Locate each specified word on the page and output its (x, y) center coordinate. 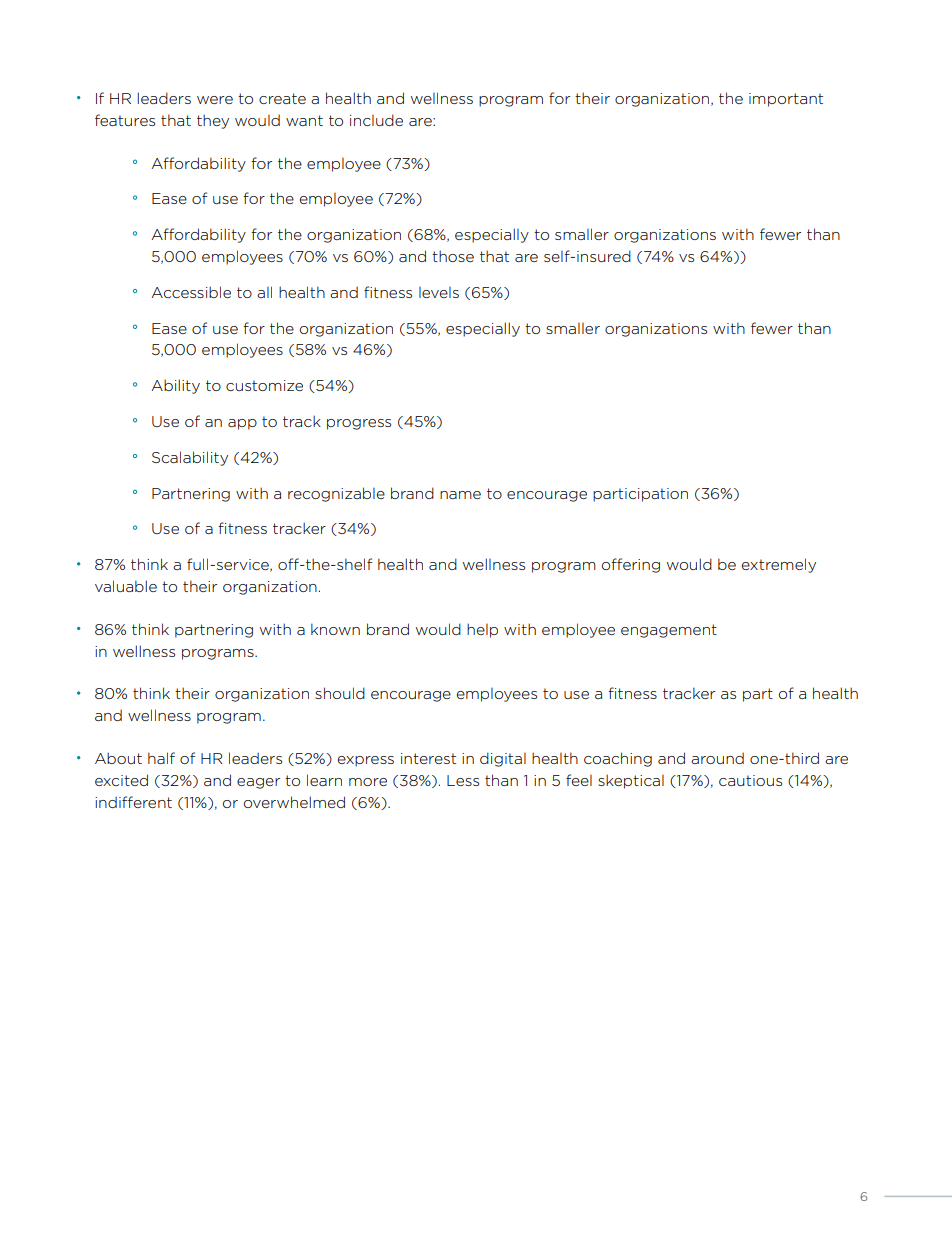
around (717, 758)
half (161, 758)
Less (463, 780)
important (786, 100)
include (376, 120)
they (213, 121)
